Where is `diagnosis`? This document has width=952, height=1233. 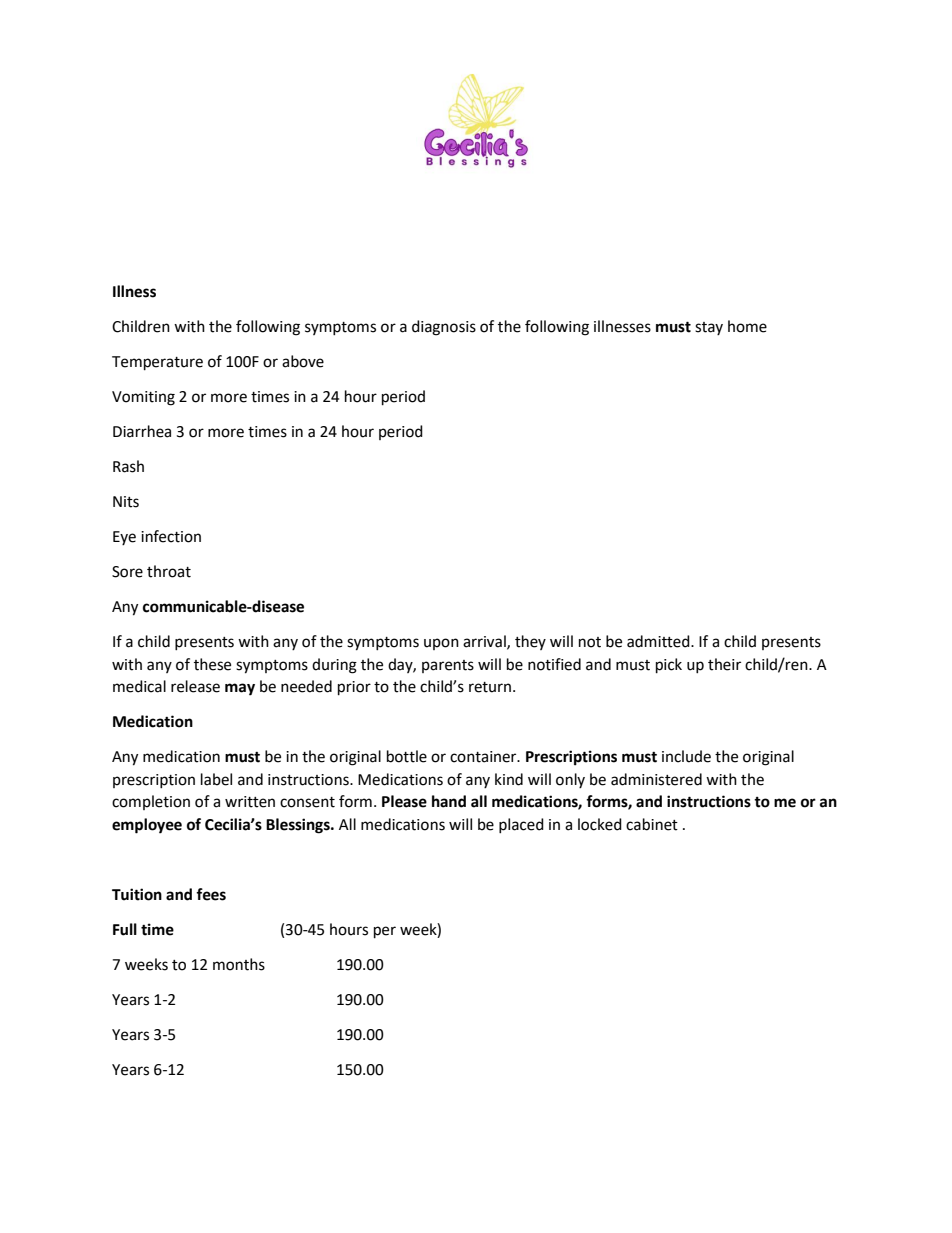 diagnosis is located at coordinates (444, 328).
